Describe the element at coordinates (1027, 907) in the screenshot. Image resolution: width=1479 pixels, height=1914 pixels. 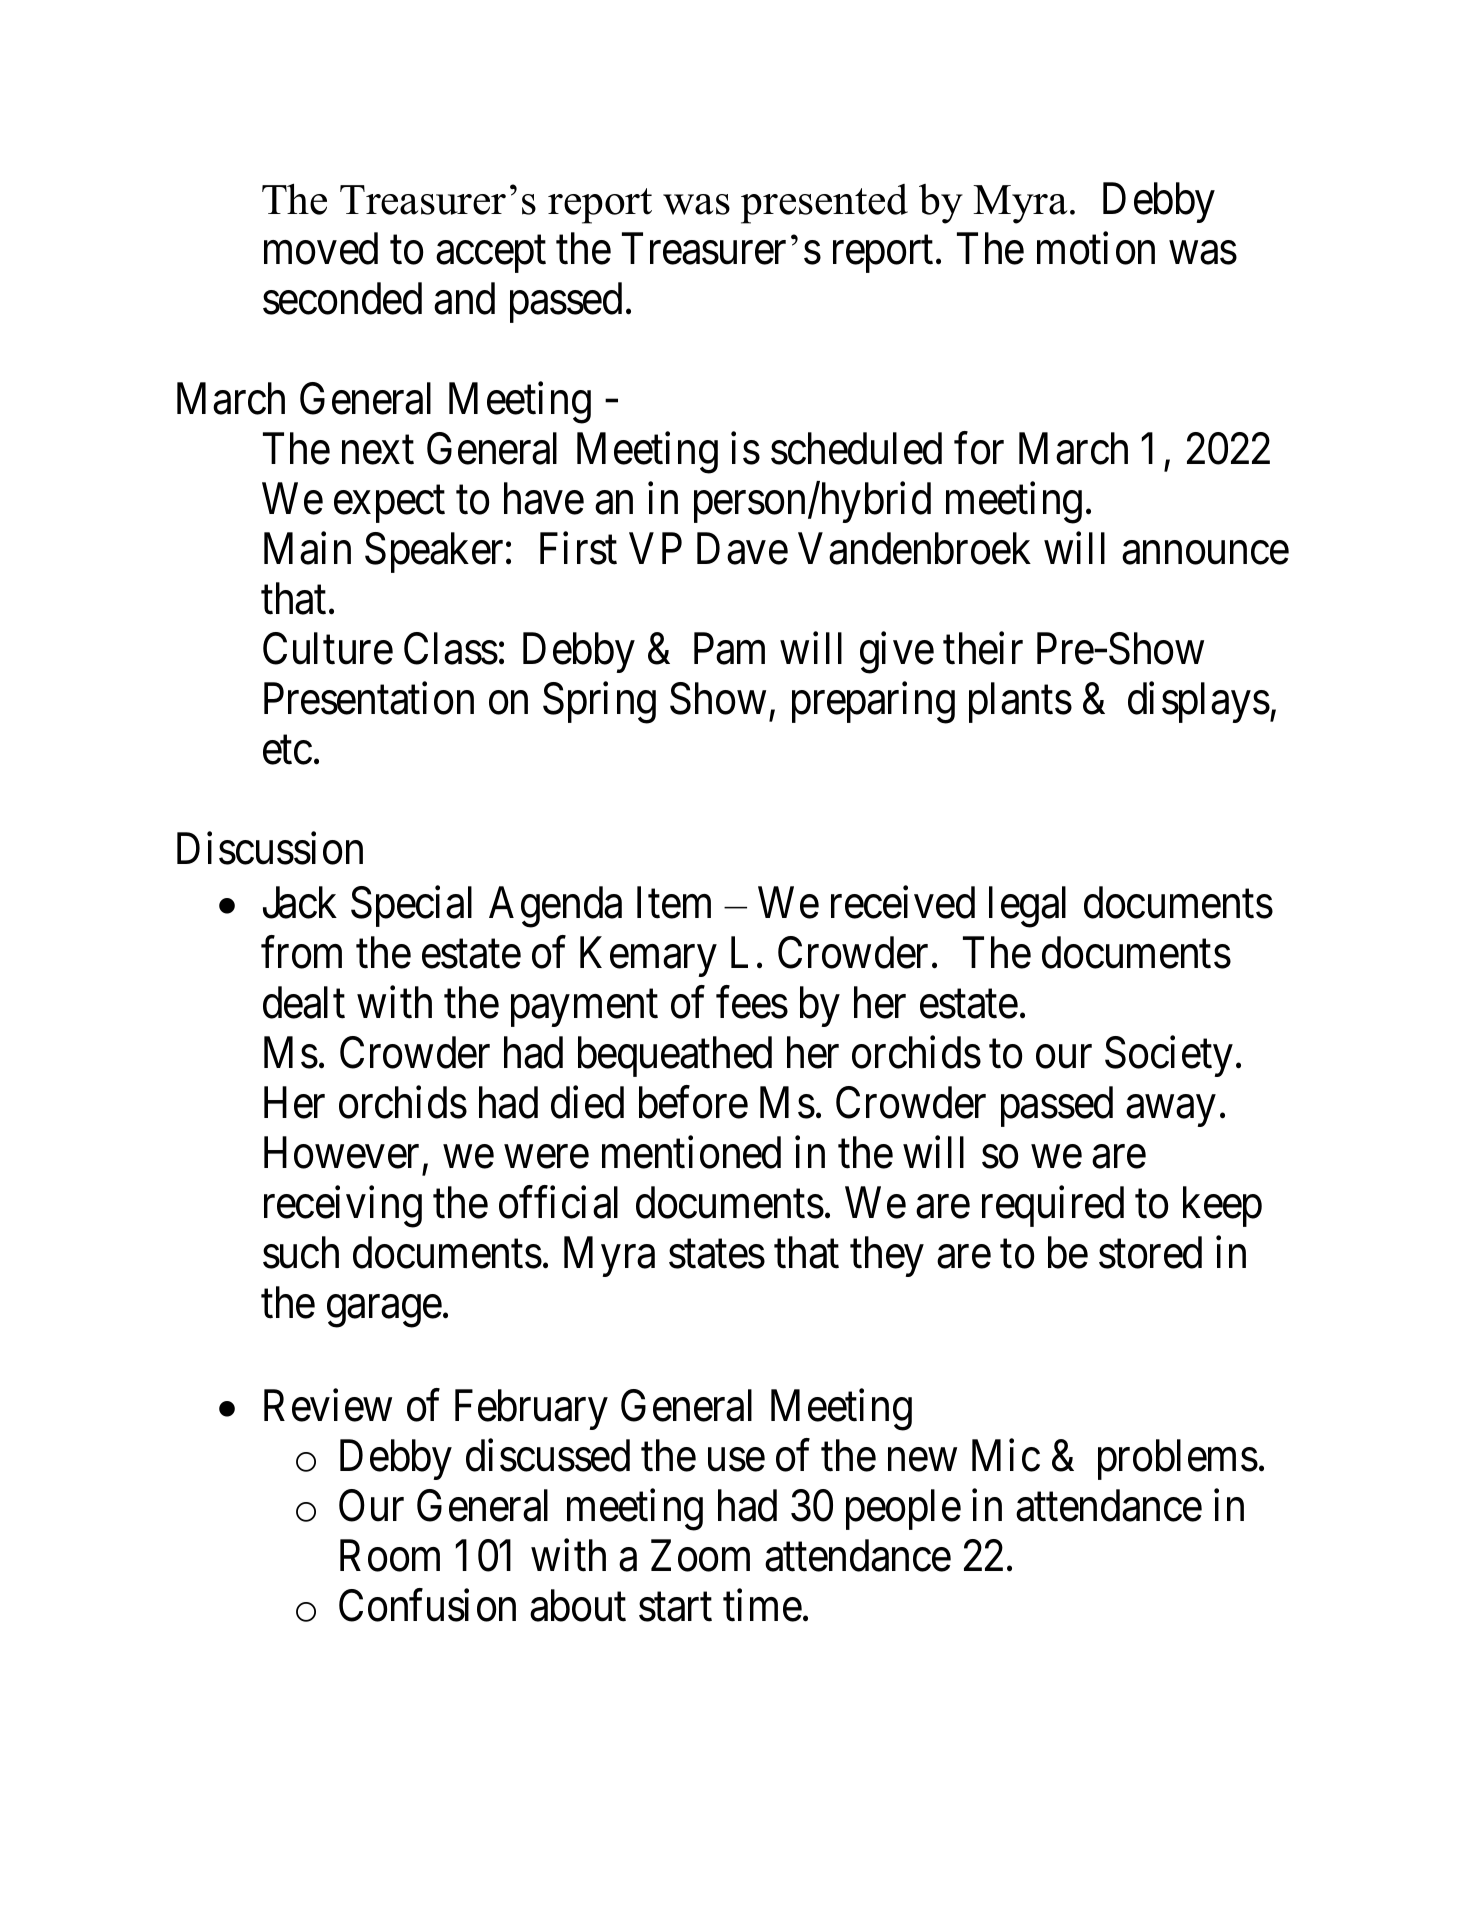
I see `legal` at that location.
